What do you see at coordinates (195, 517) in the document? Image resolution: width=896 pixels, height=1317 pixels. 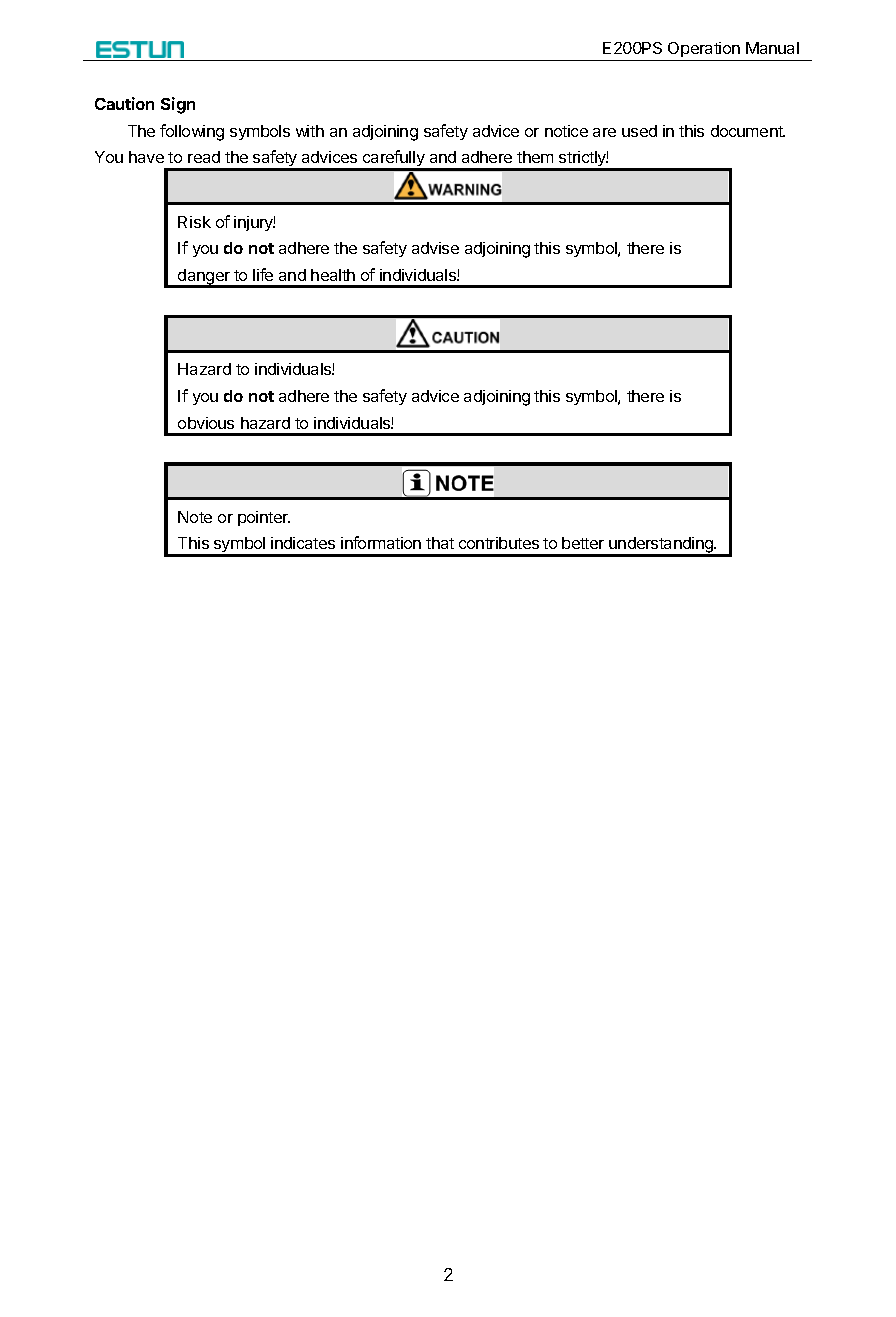 I see `Note` at bounding box center [195, 517].
